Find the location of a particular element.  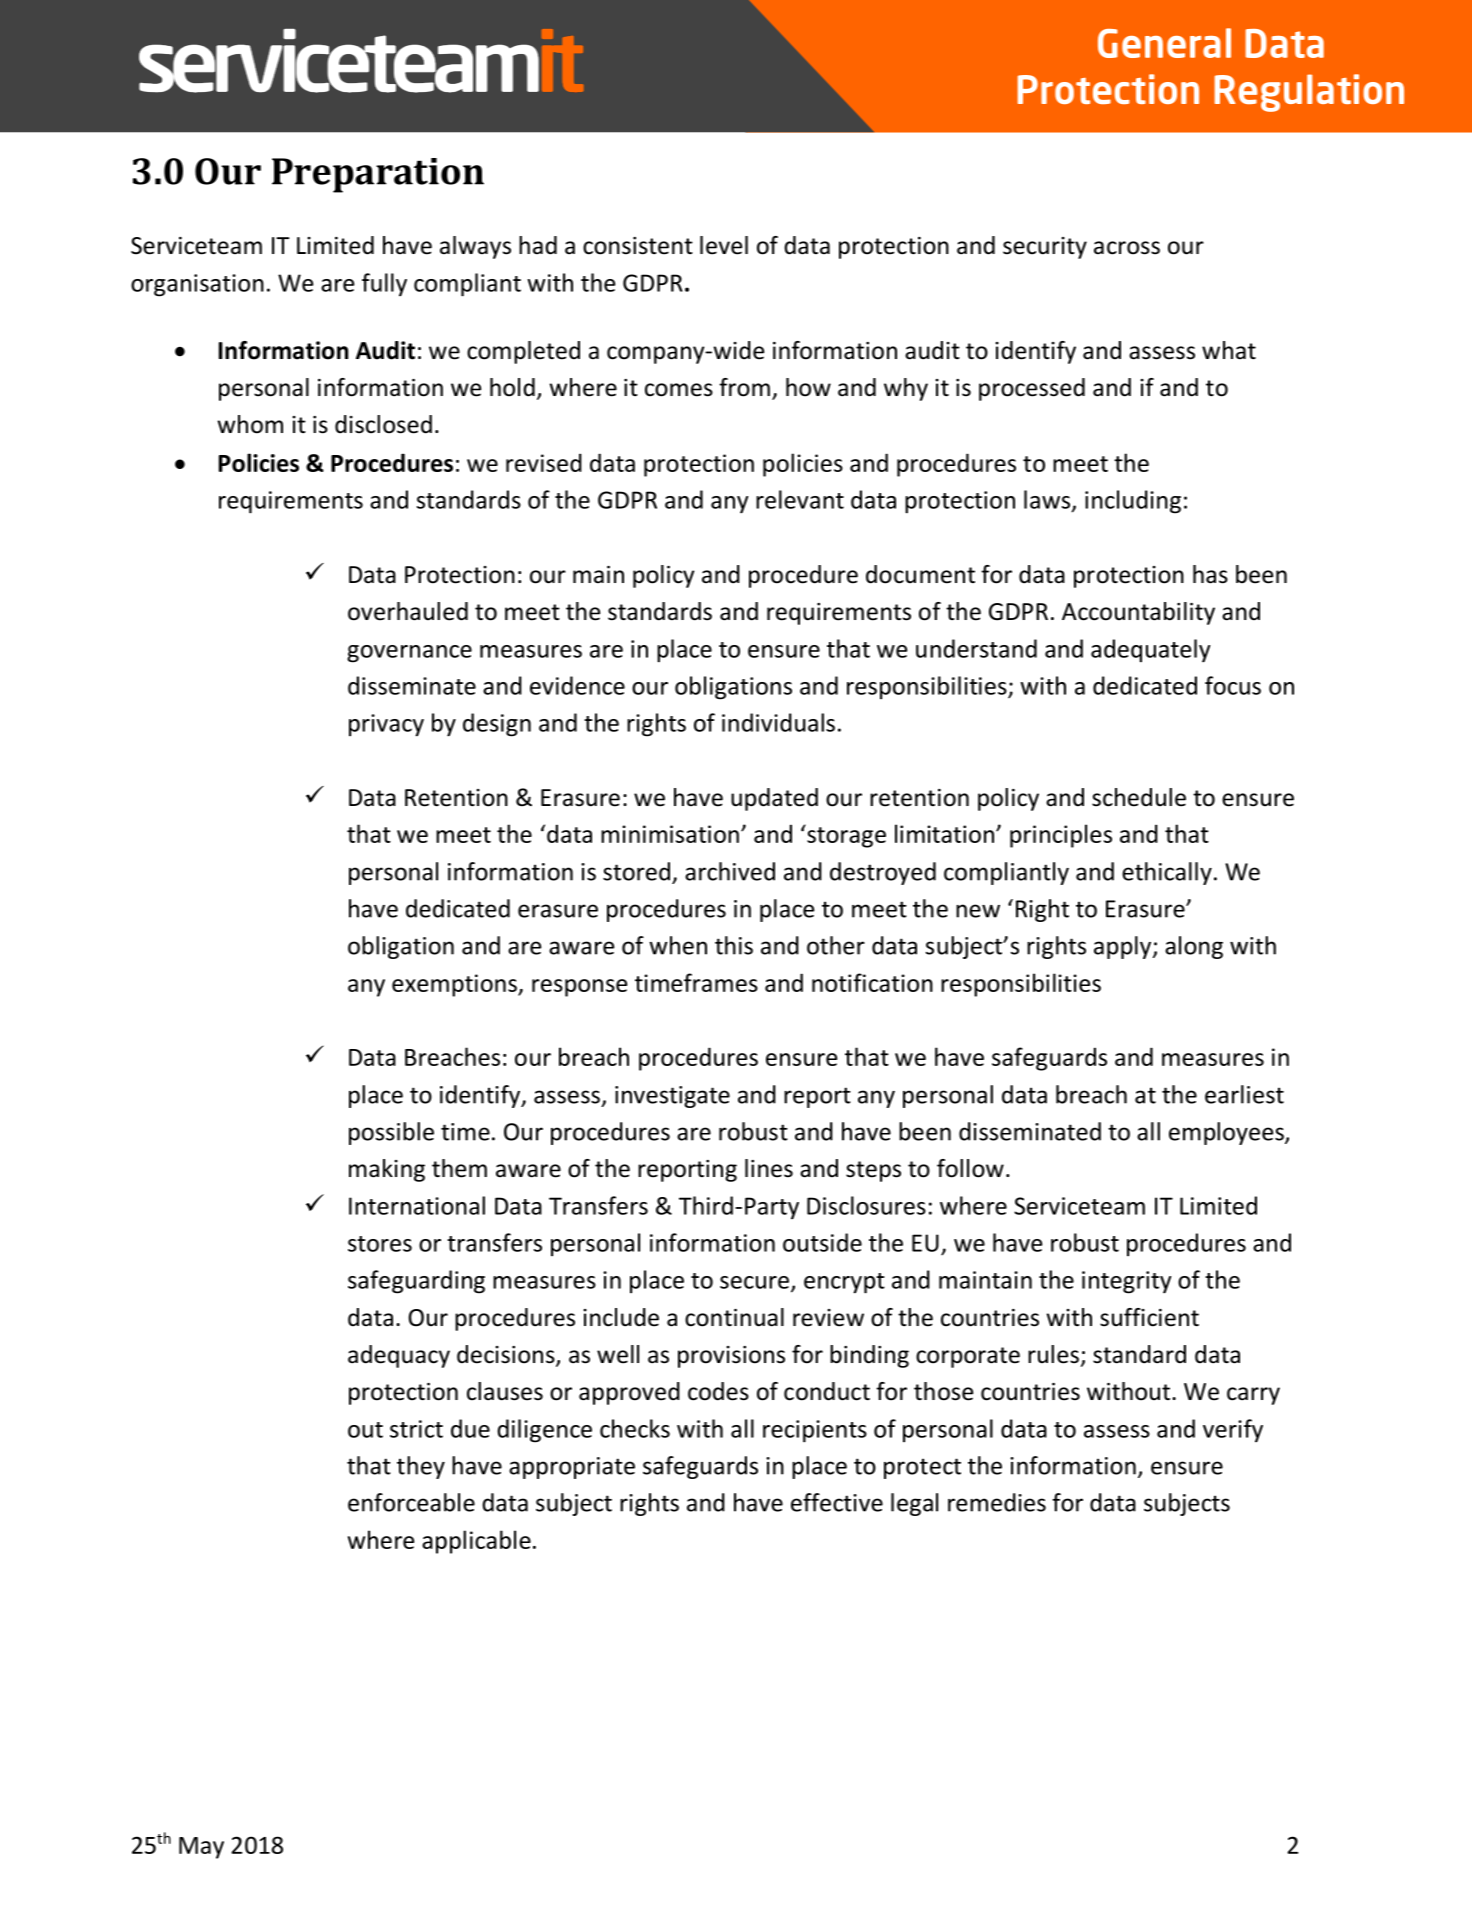

May is located at coordinates (201, 1848).
